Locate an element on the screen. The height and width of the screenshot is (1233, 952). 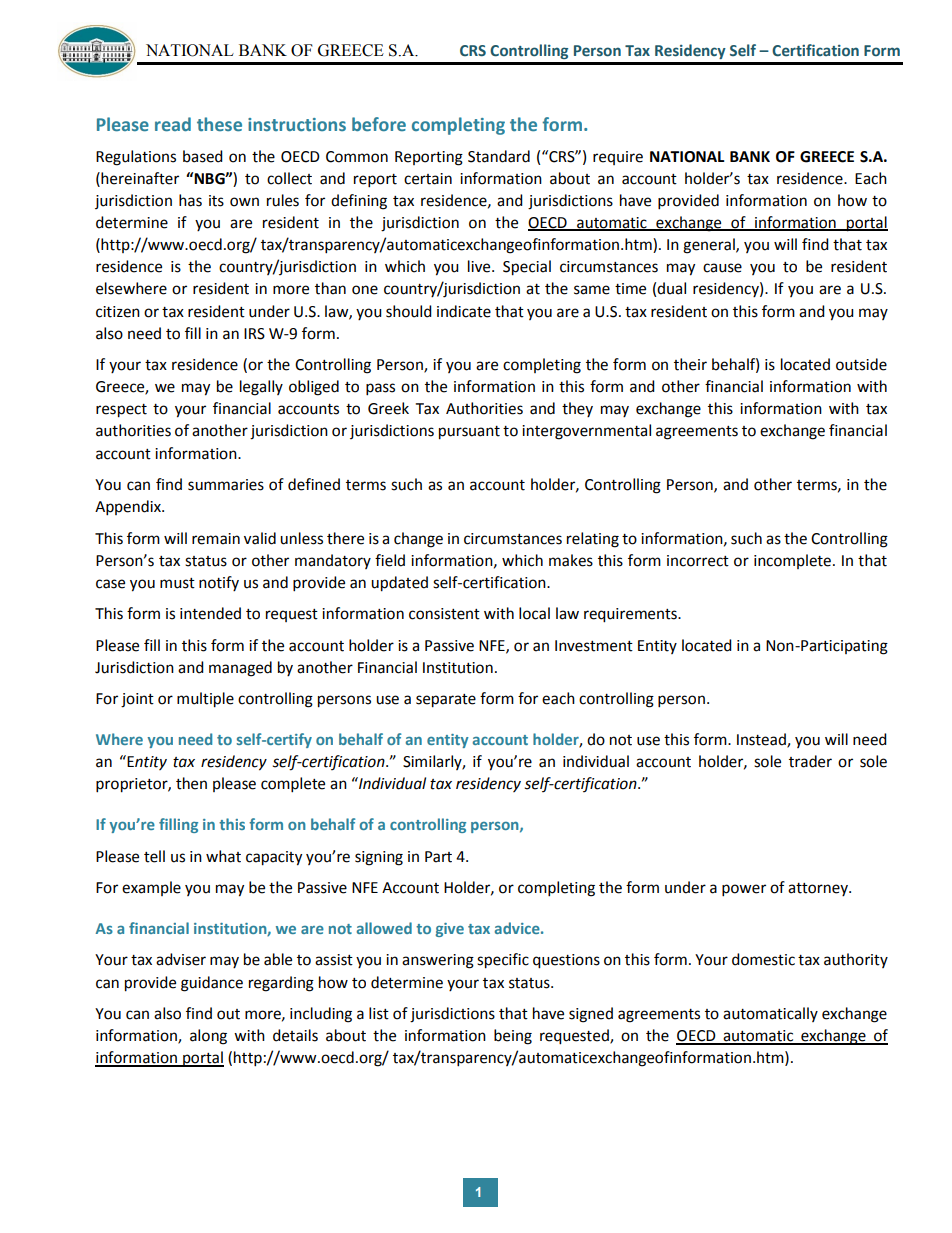
indicate is located at coordinates (464, 311).
